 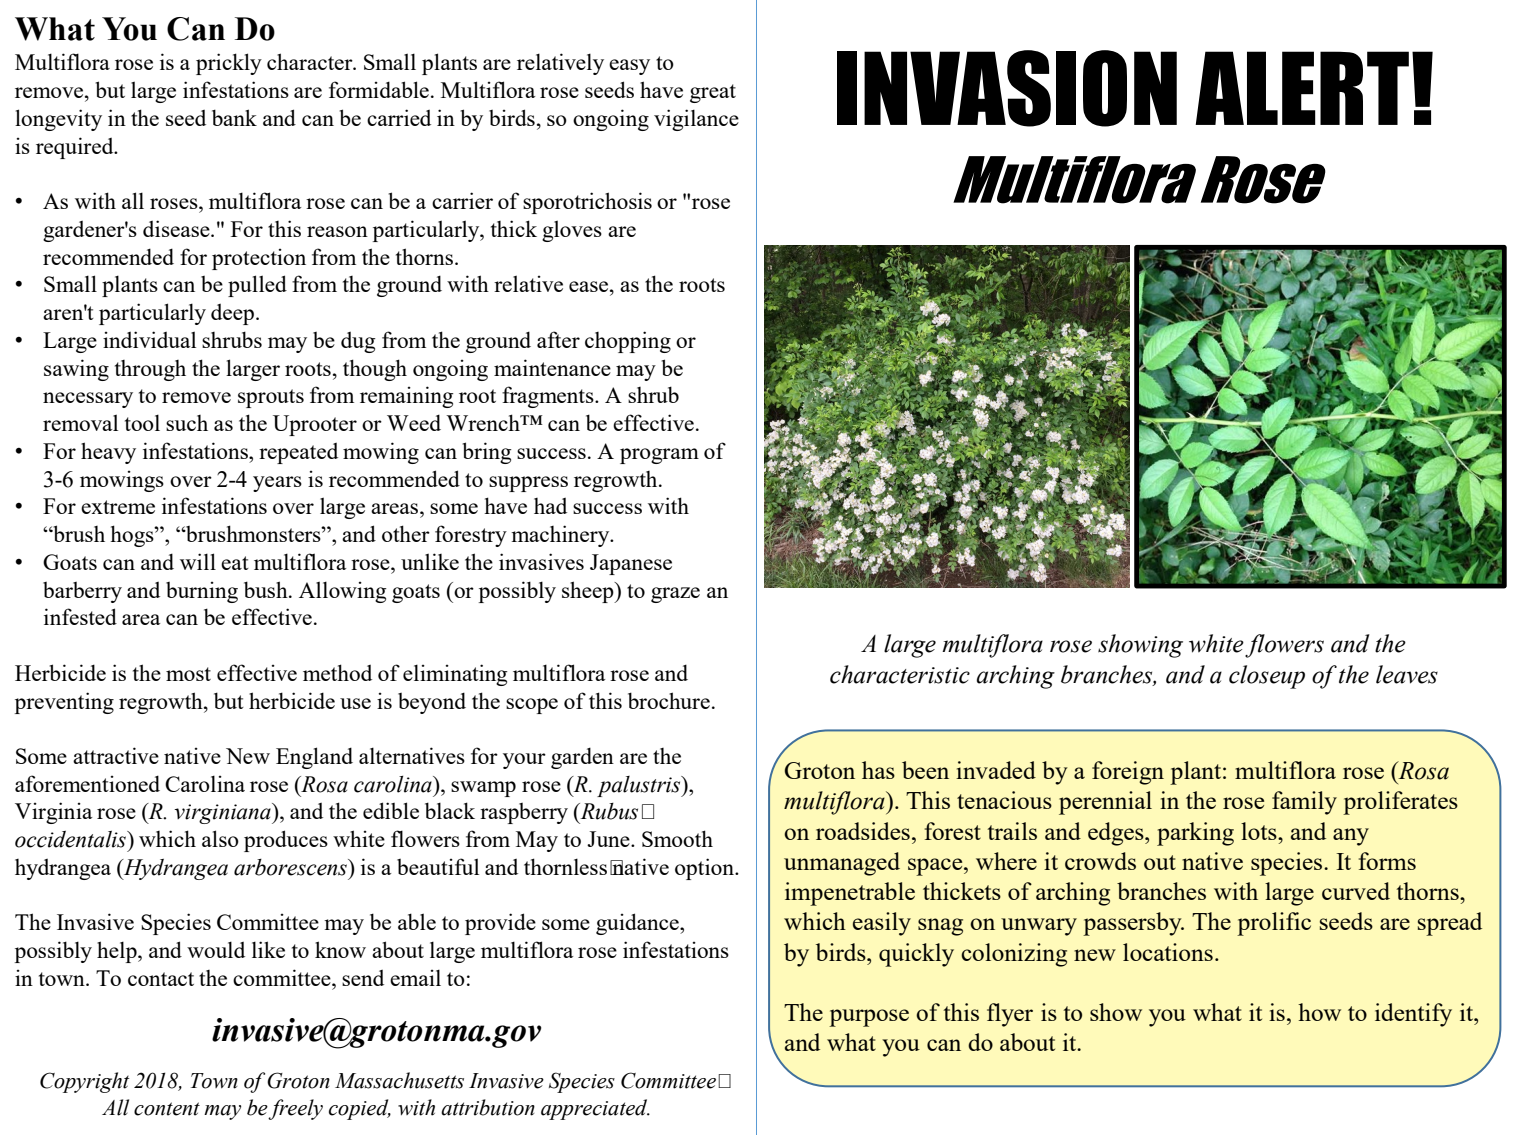 I want to click on ALERT, so click(x=1302, y=88).
